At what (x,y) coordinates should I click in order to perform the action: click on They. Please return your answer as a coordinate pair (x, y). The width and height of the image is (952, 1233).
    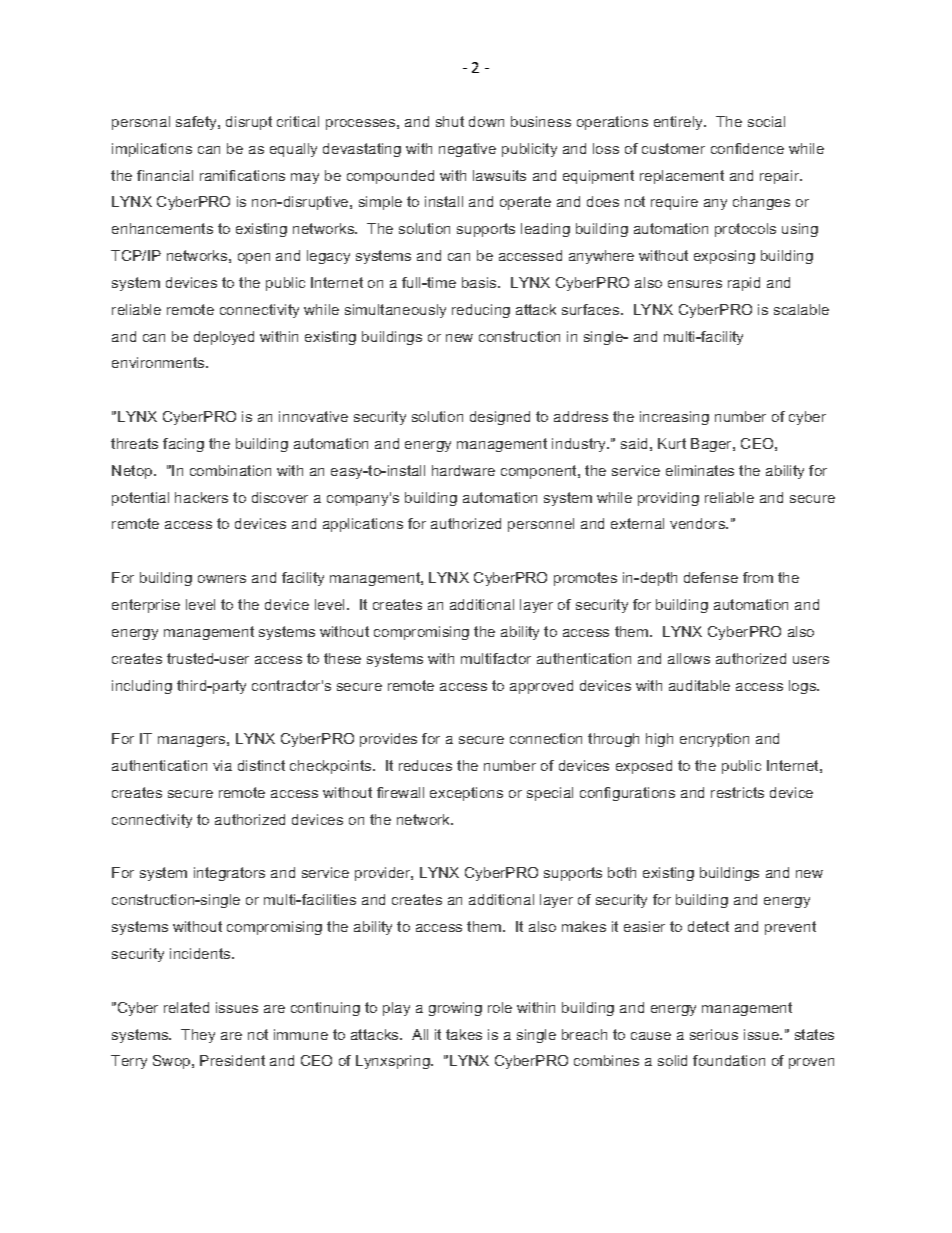
    Looking at the image, I should click on (198, 1036).
